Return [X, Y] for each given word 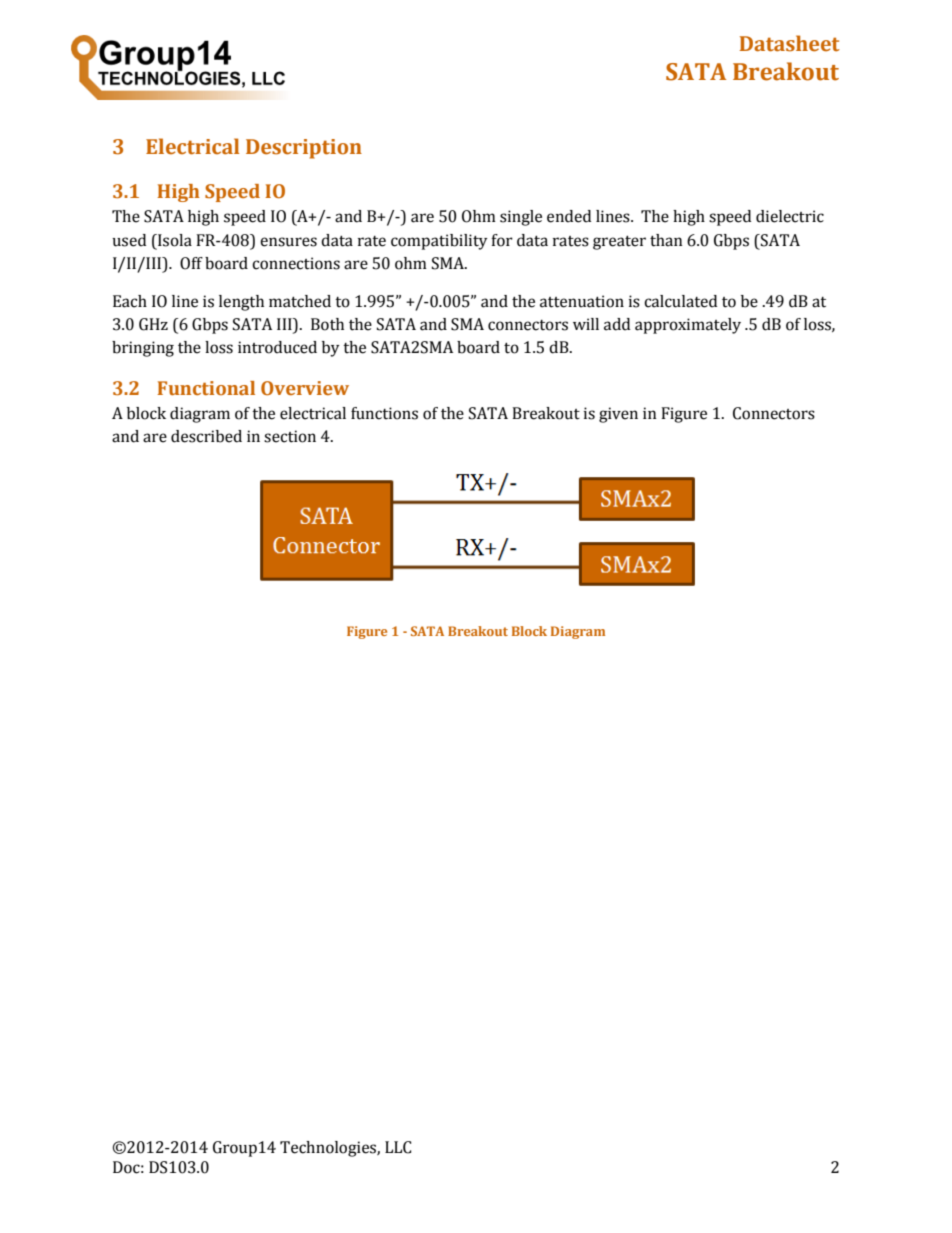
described [206, 436]
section [290, 436]
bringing [143, 349]
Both [327, 324]
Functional [206, 388]
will [586, 324]
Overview [305, 388]
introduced [277, 347]
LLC [398, 1147]
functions [384, 413]
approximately [688, 326]
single [521, 218]
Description [304, 149]
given [618, 415]
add [617, 324]
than [666, 240]
